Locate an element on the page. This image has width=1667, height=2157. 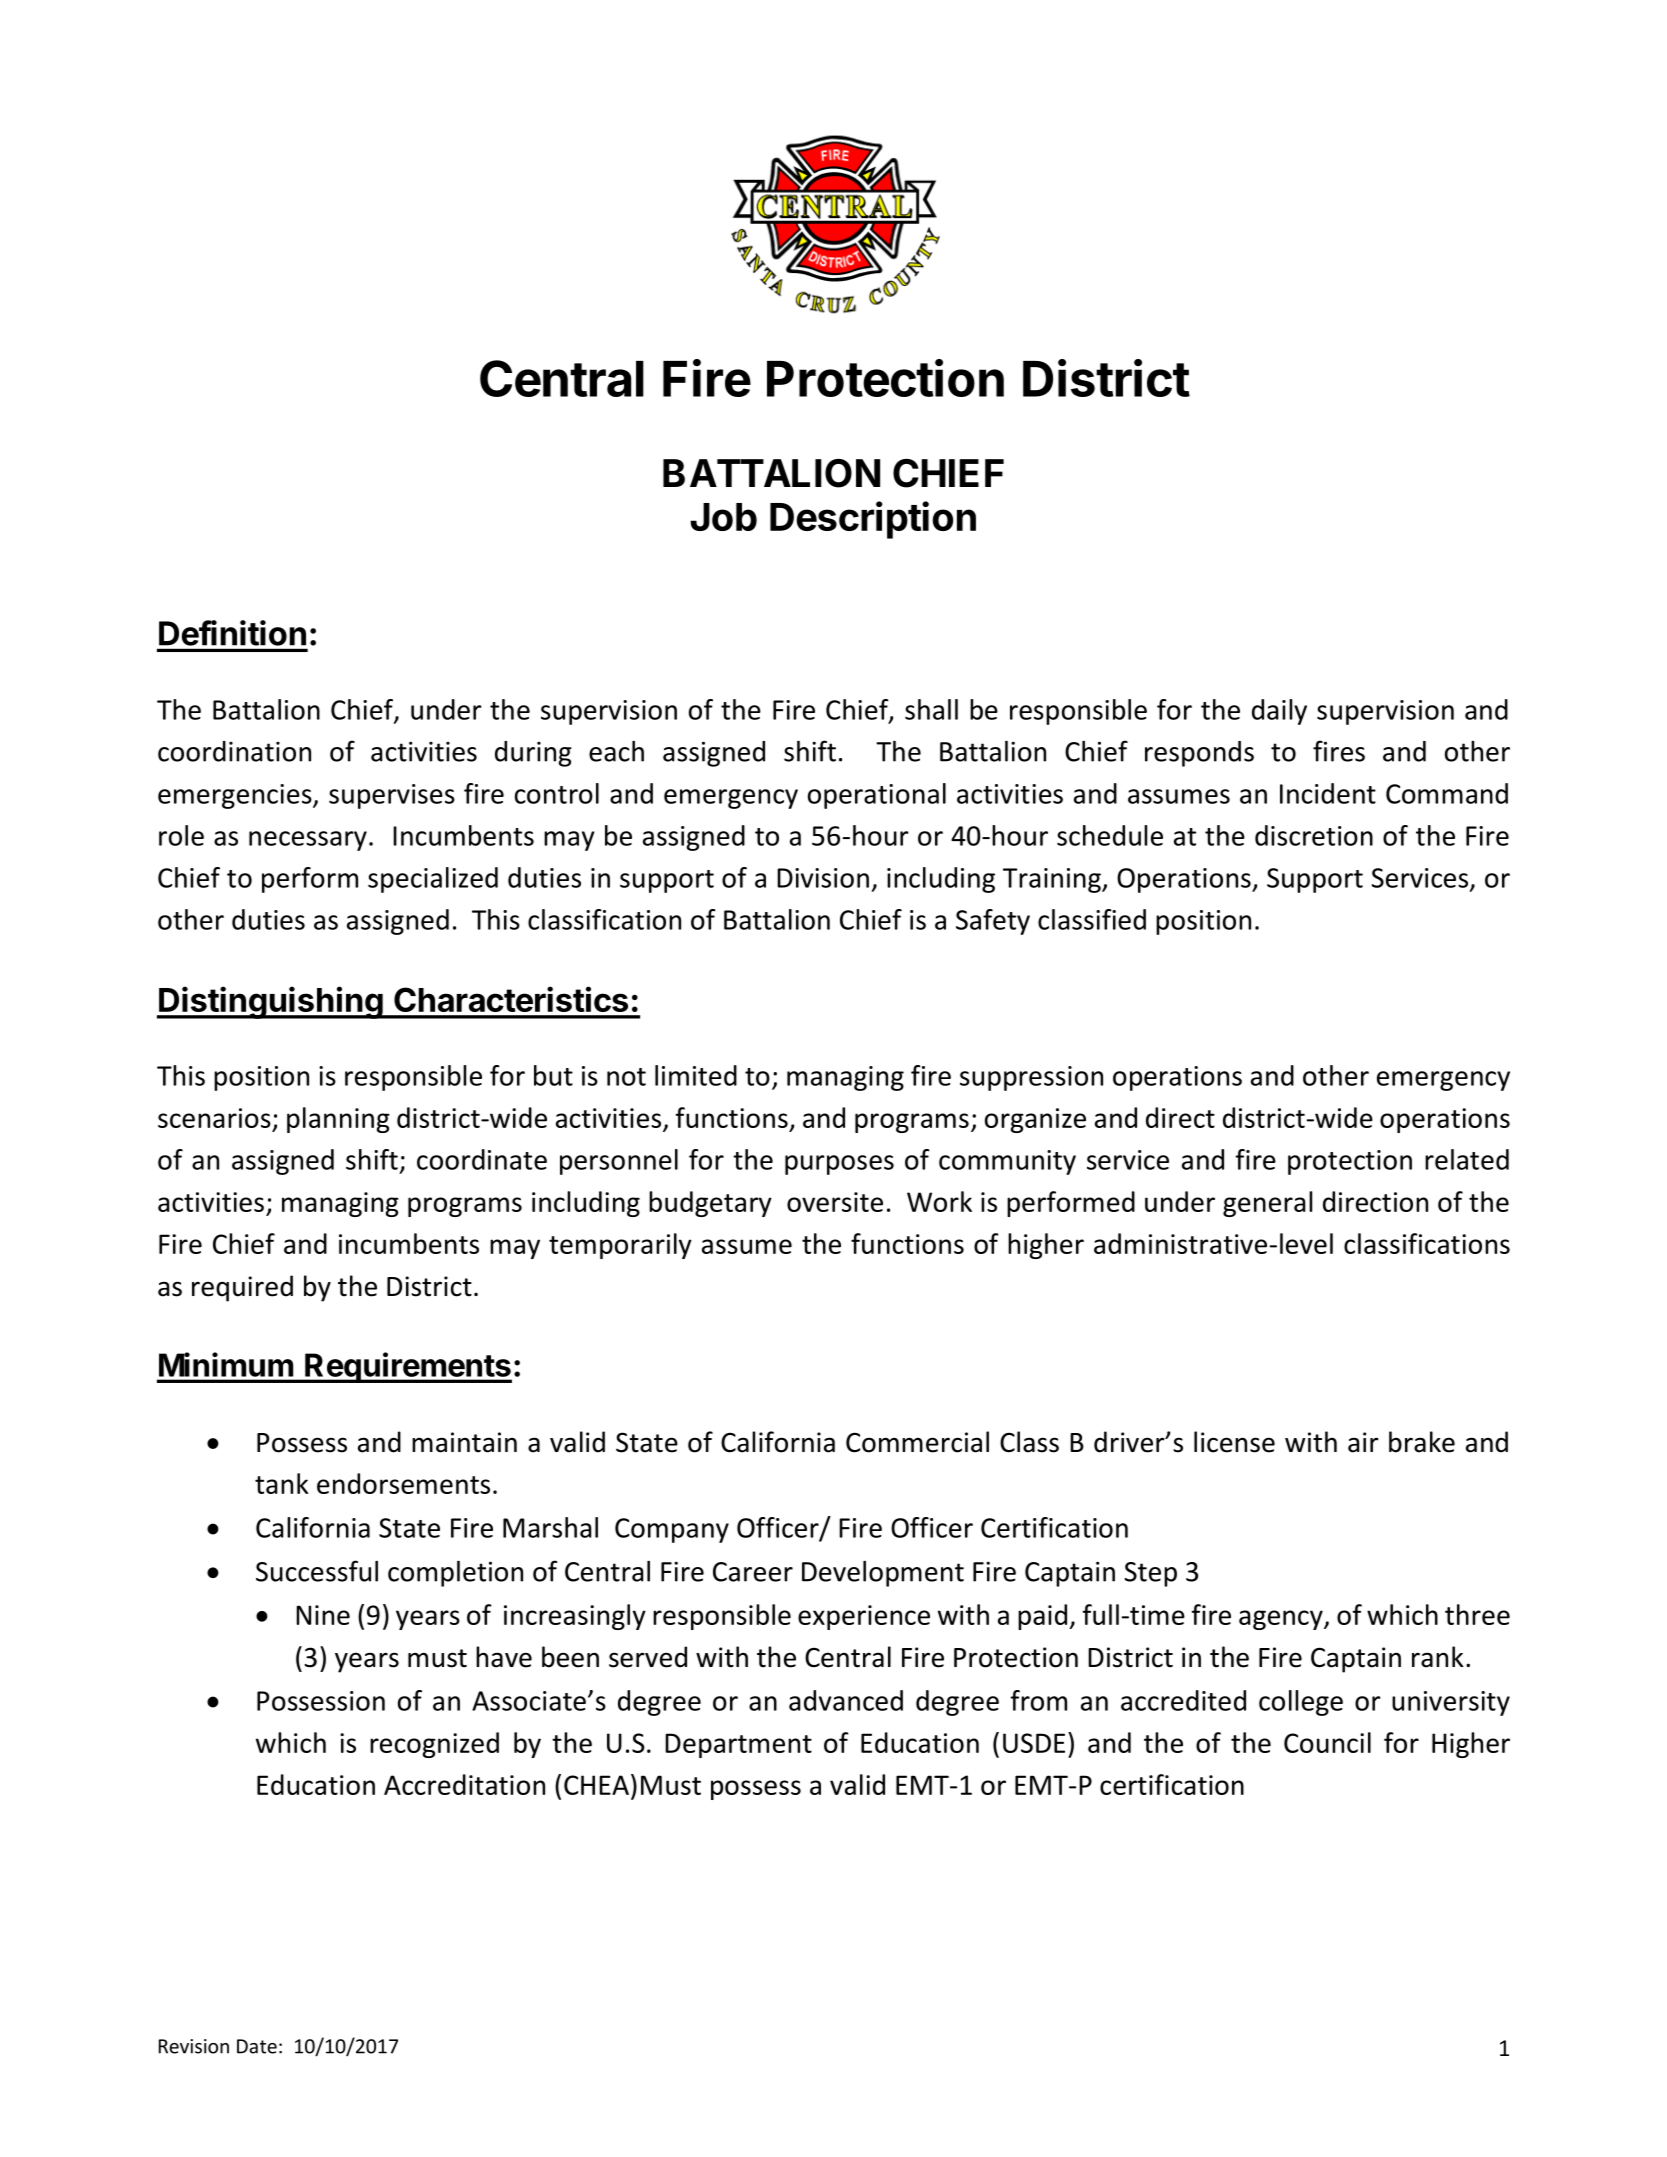
Description is located at coordinates (873, 520).
